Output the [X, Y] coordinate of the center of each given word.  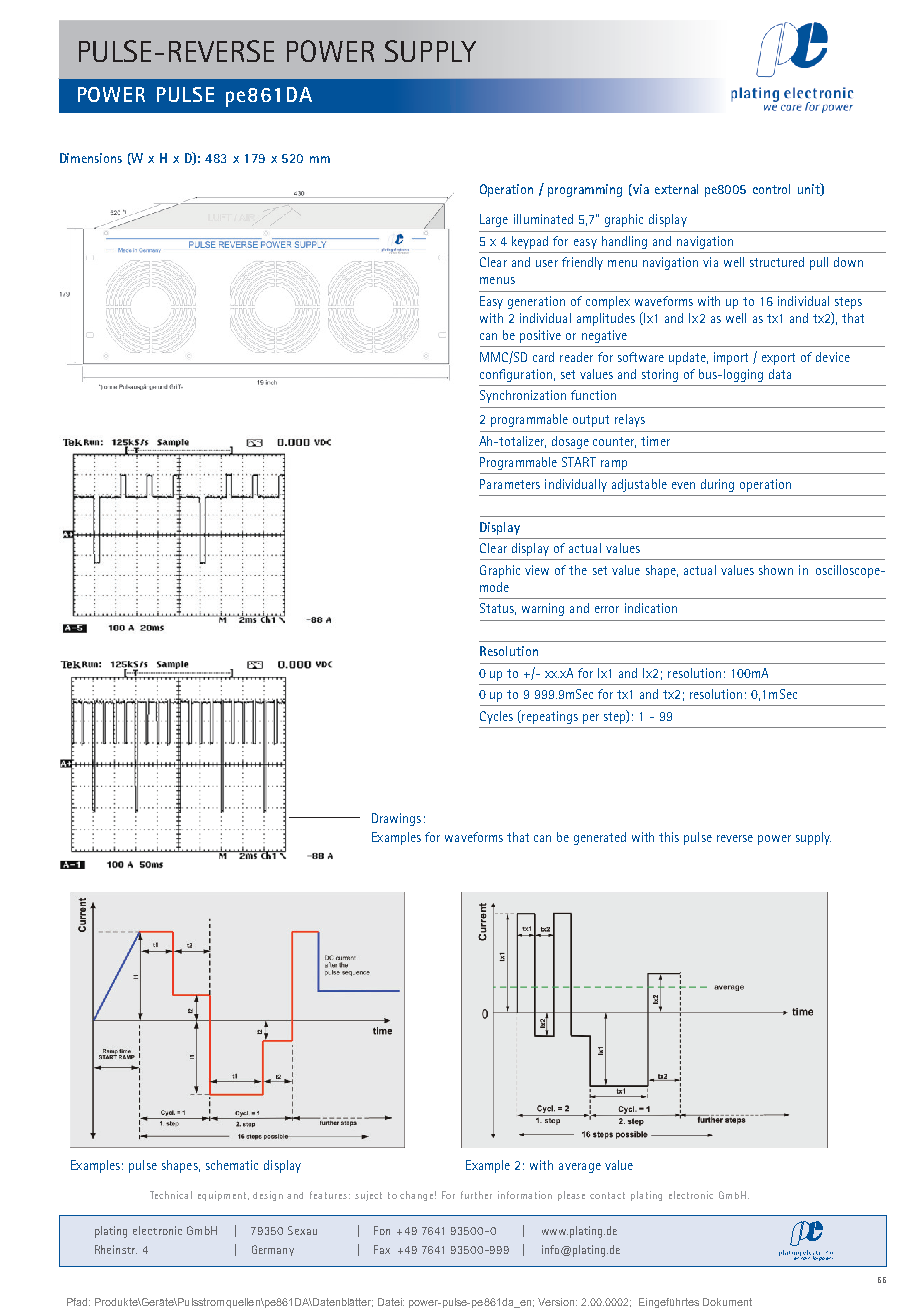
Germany [273, 1250]
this [669, 837]
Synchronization [523, 396]
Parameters [510, 484]
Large [494, 220]
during [717, 485]
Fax [382, 1249]
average [580, 1168]
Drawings [396, 819]
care [805, 1257]
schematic [232, 1165]
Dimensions [91, 158]
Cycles [496, 717]
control [771, 189]
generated [600, 838]
